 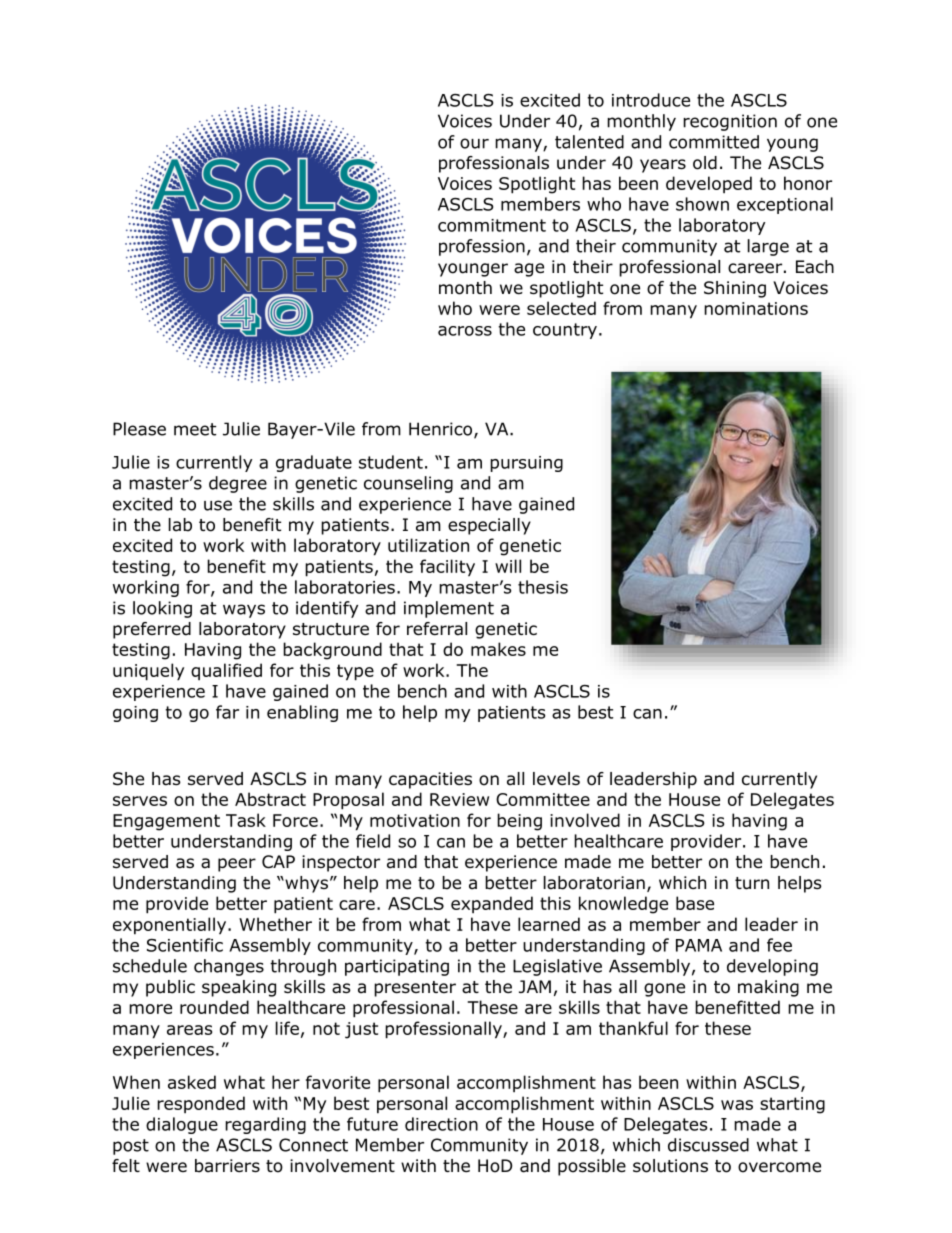 What do you see at coordinates (441, 1124) in the image?
I see `direction` at bounding box center [441, 1124].
